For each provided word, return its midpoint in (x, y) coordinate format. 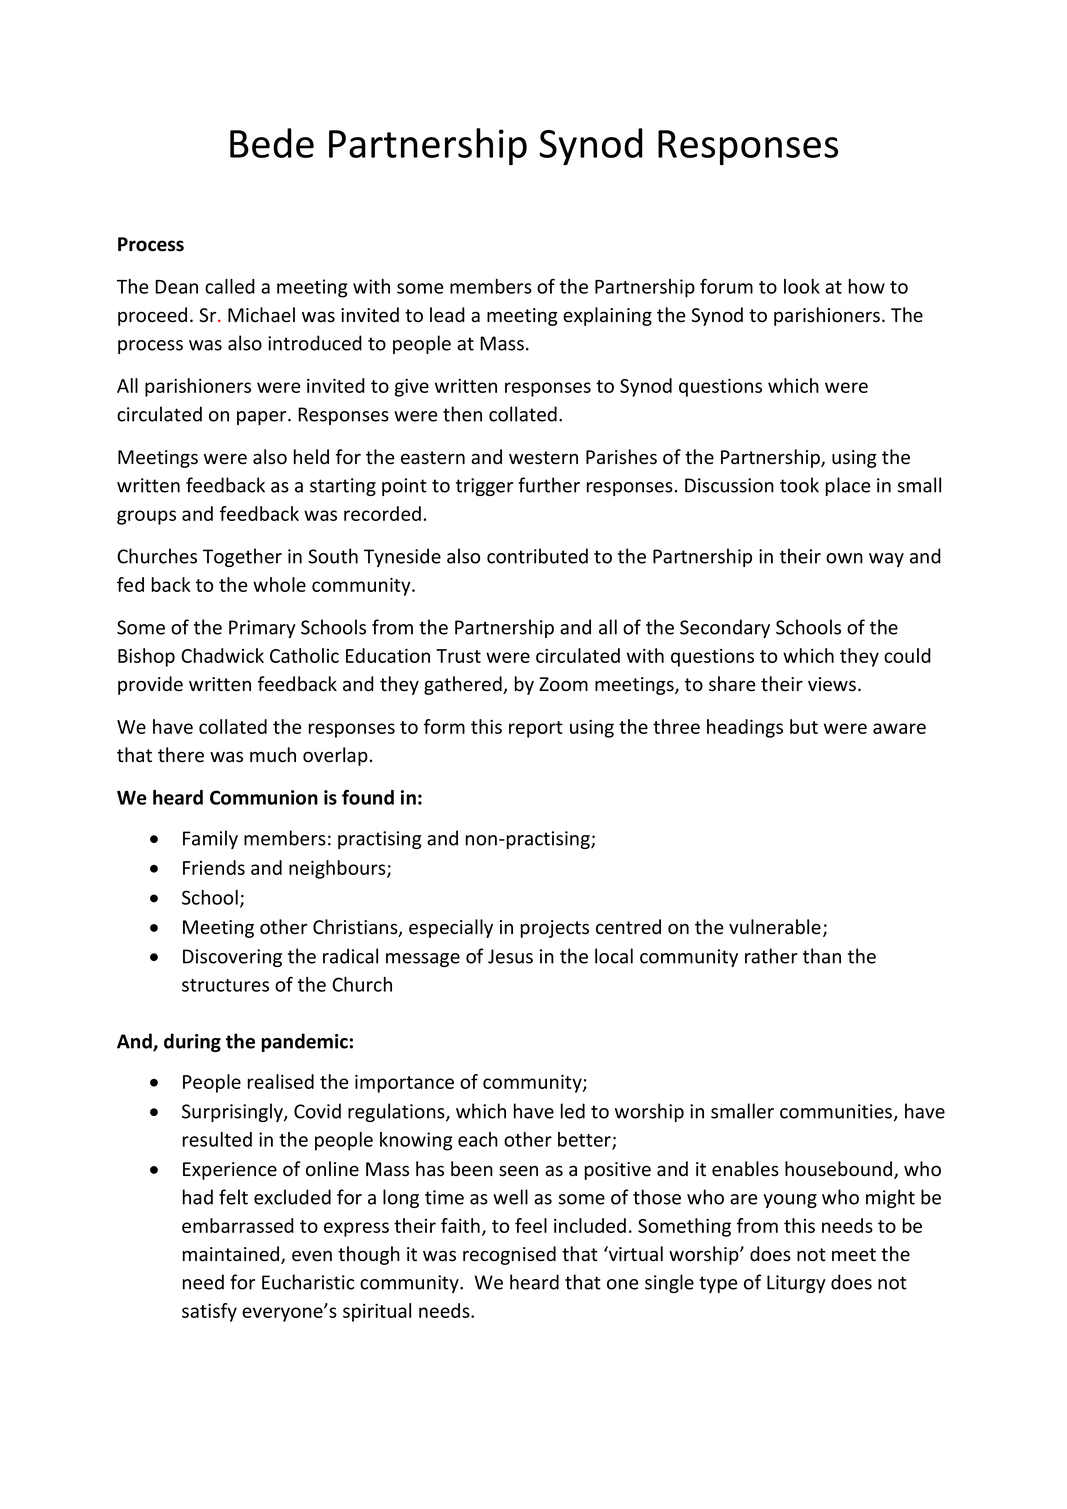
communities (837, 1112)
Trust (458, 656)
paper (263, 418)
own (844, 558)
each (478, 1139)
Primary (262, 629)
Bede (272, 143)
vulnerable (775, 927)
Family (210, 839)
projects (555, 929)
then (462, 414)
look (802, 286)
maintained (232, 1255)
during (192, 1042)
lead (447, 315)
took (799, 485)
